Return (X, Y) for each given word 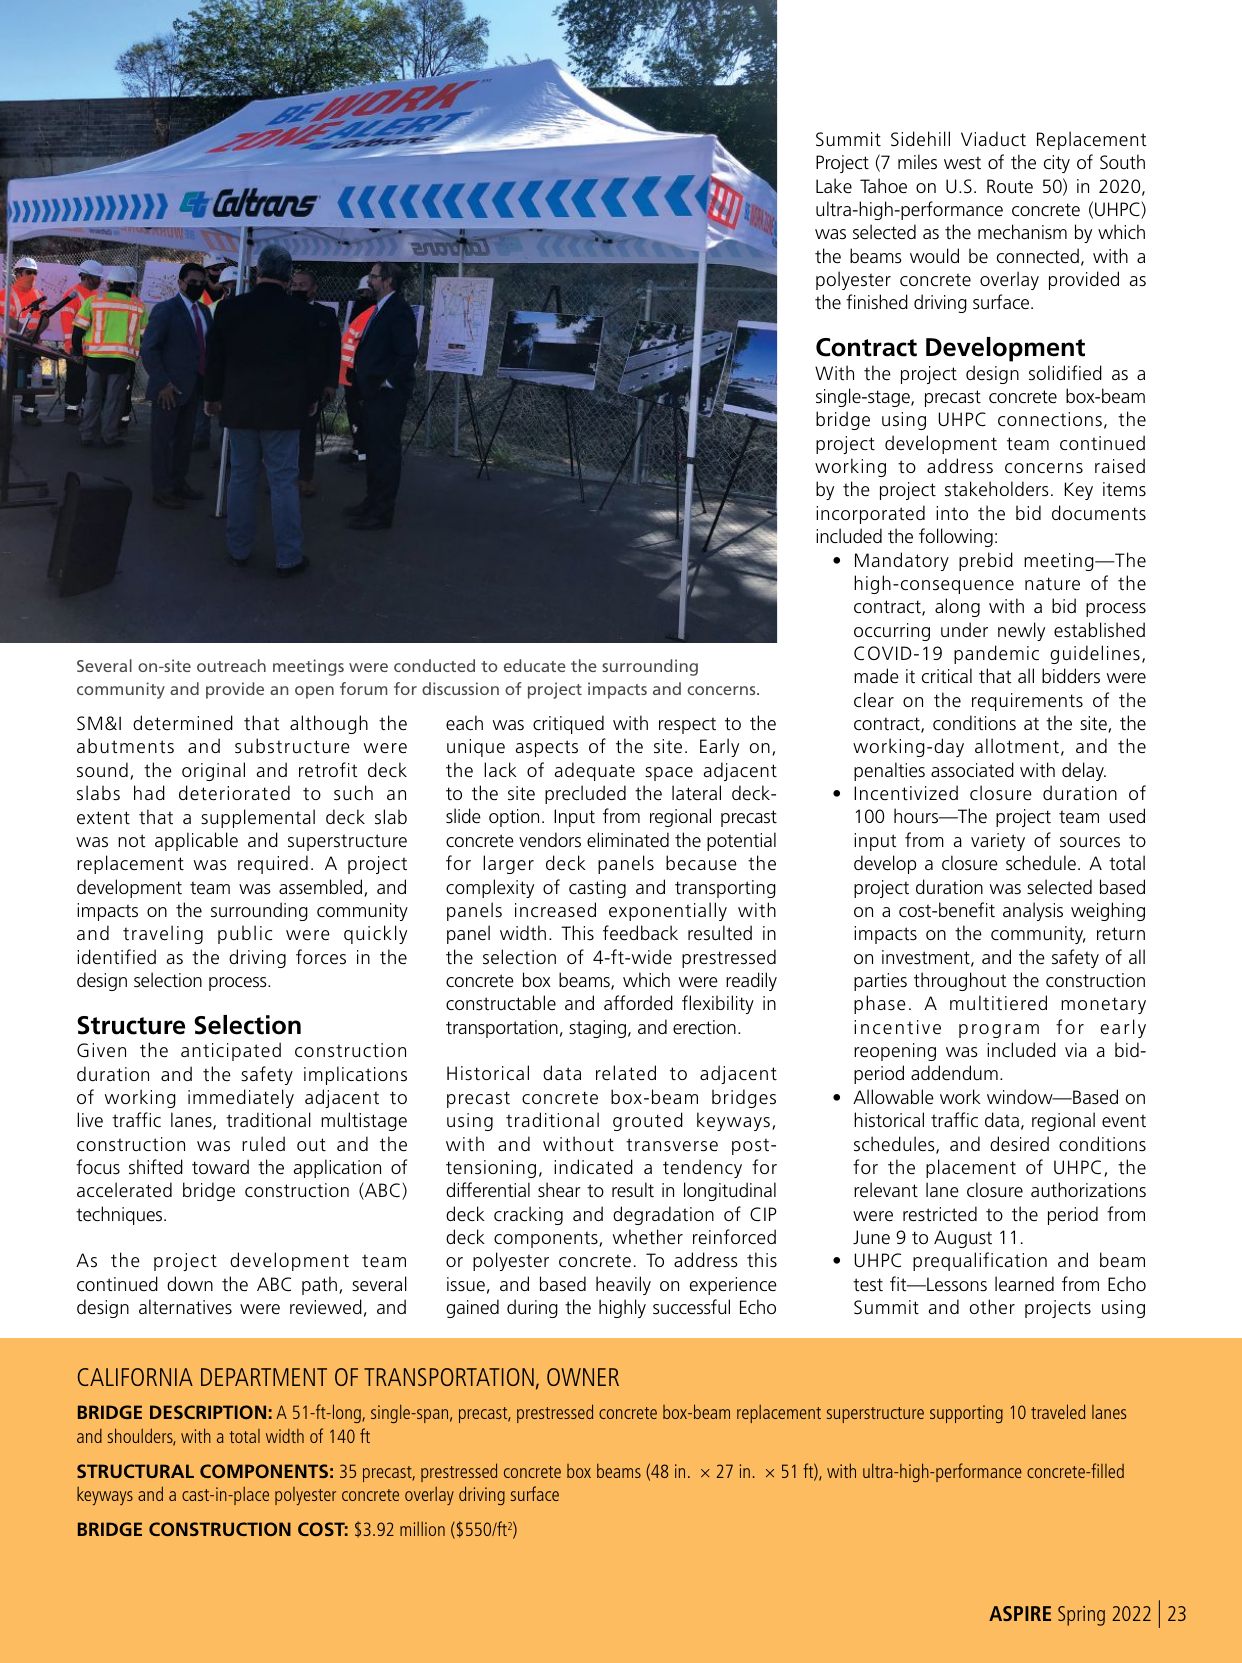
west (962, 163)
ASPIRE (1020, 1613)
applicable (196, 841)
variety (998, 842)
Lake (834, 185)
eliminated (628, 840)
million (422, 1529)
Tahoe (883, 186)
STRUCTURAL (135, 1471)
